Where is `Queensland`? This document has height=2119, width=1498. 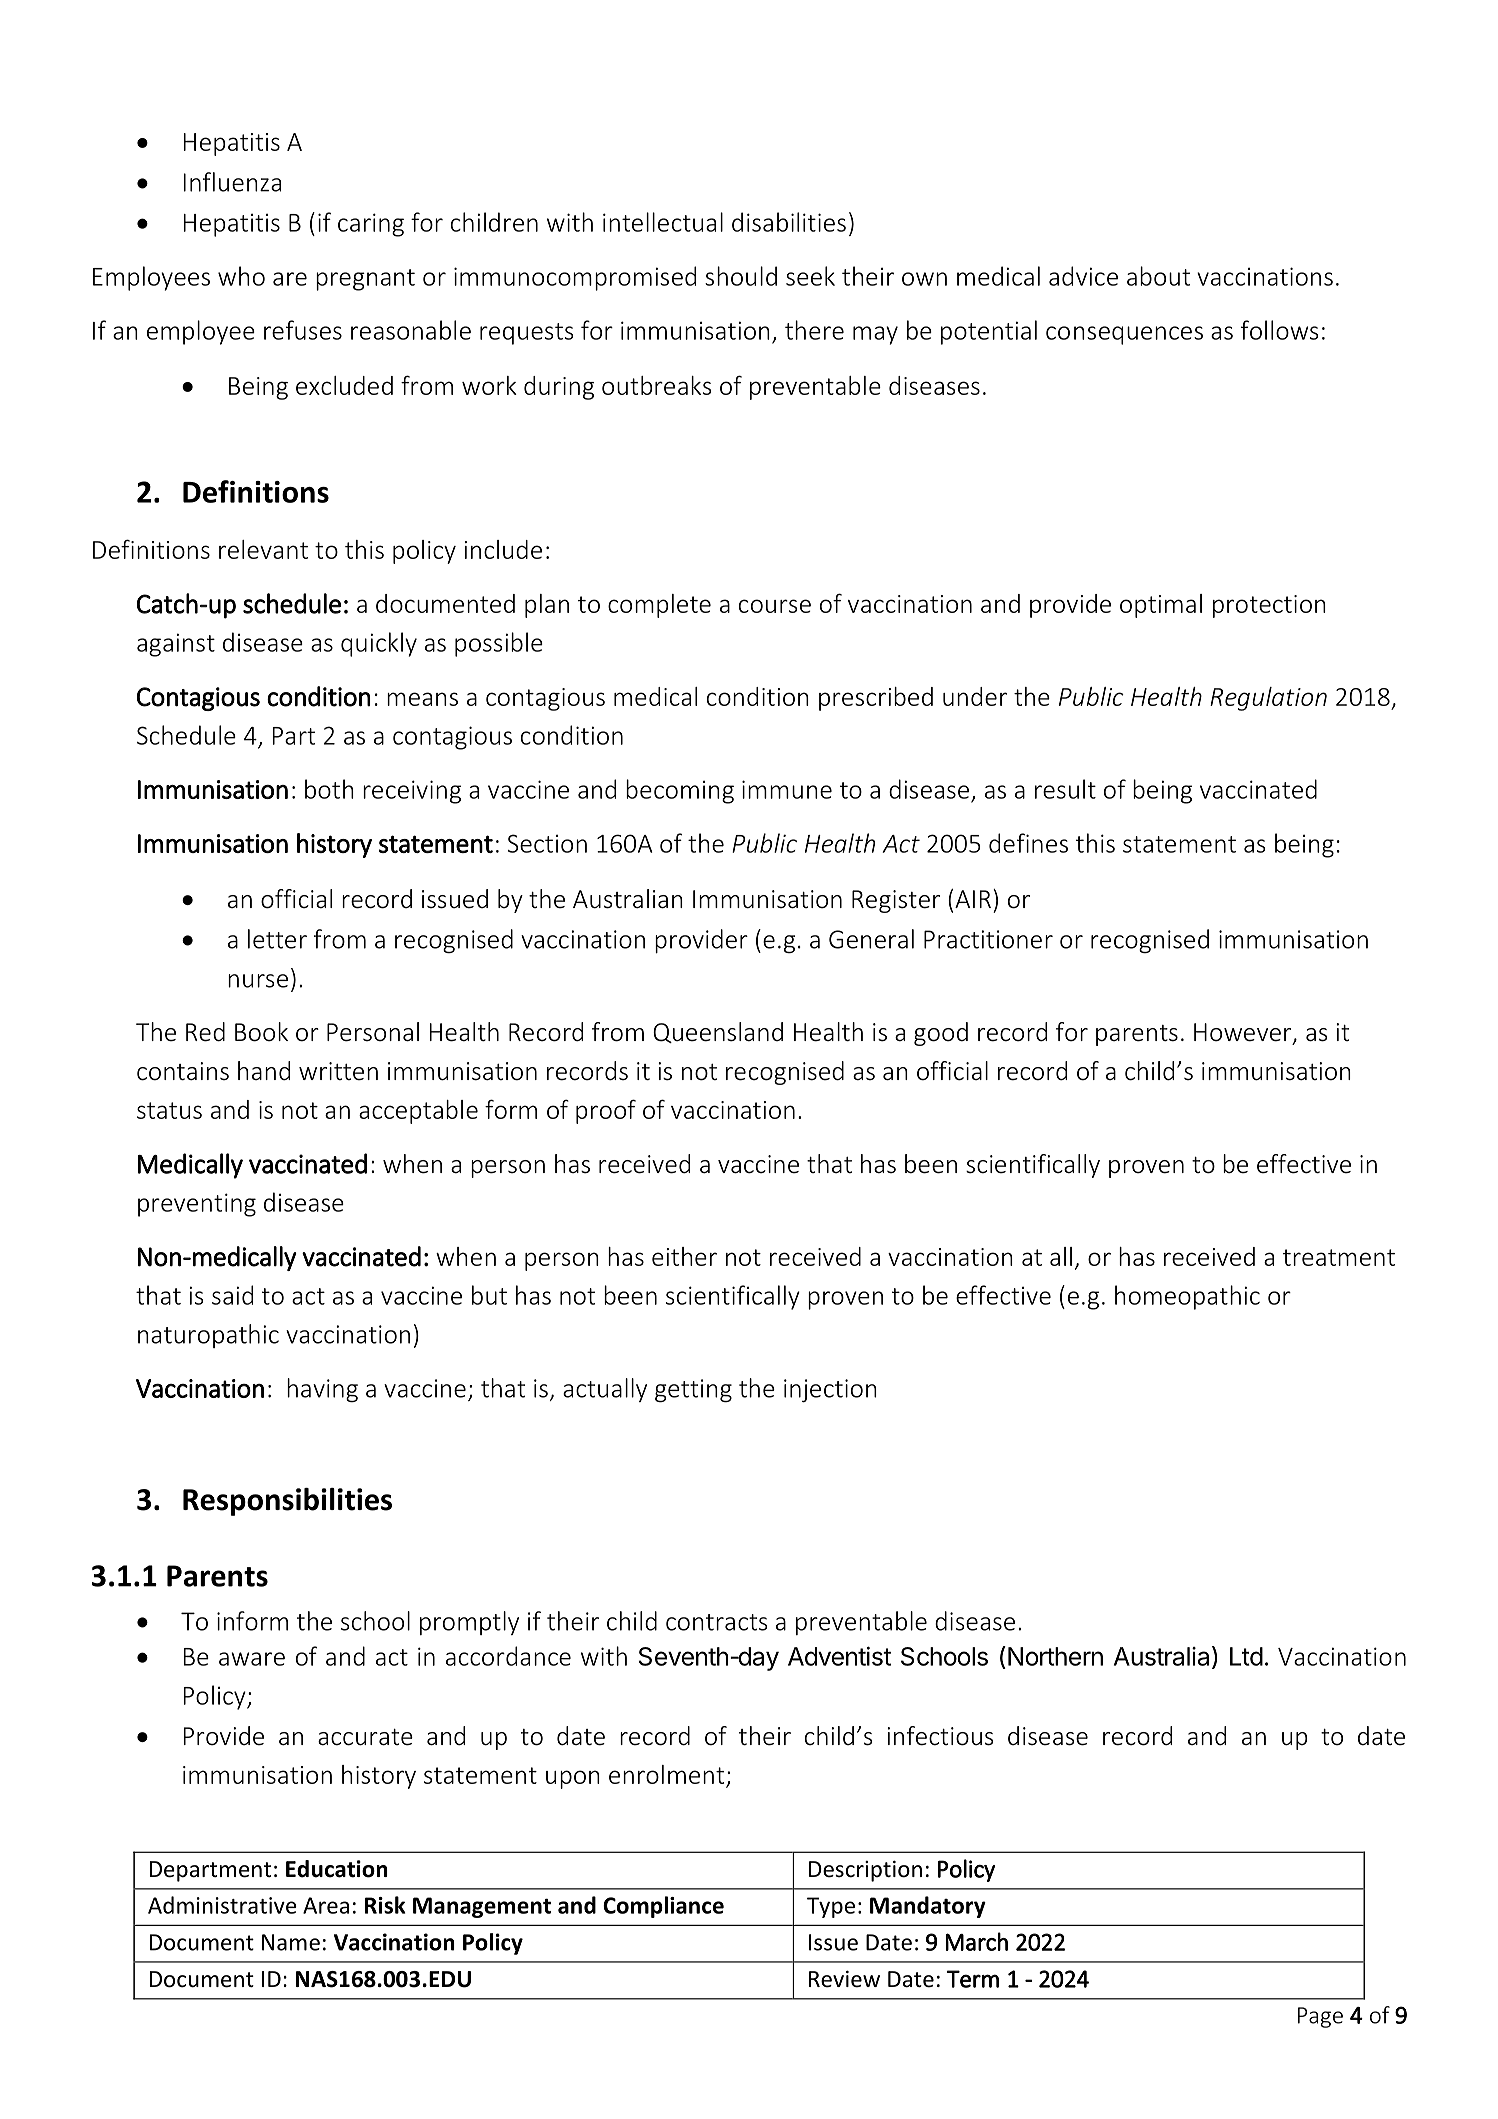
Queensland is located at coordinates (718, 1032).
